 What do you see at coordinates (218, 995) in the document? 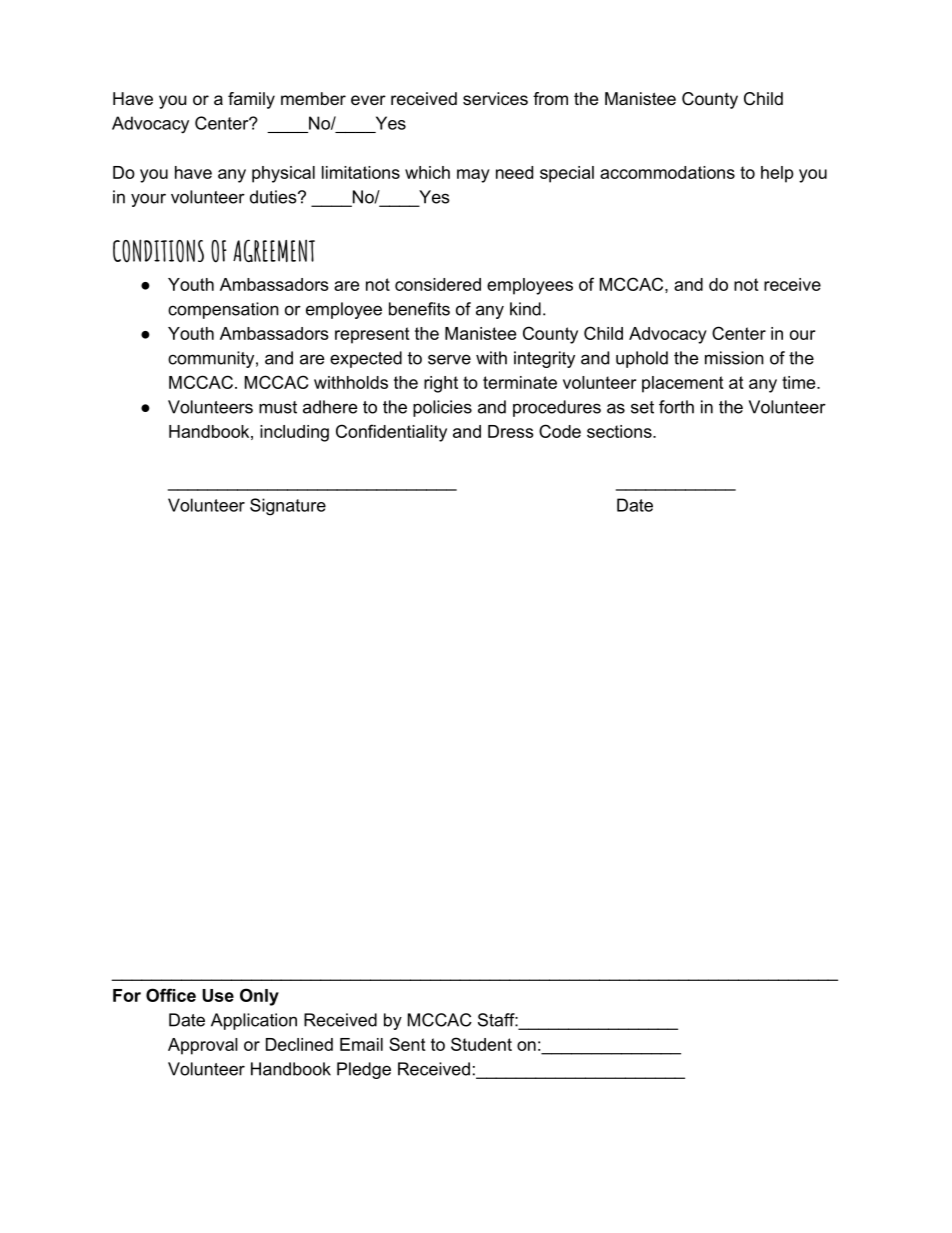
I see `Use` at bounding box center [218, 995].
